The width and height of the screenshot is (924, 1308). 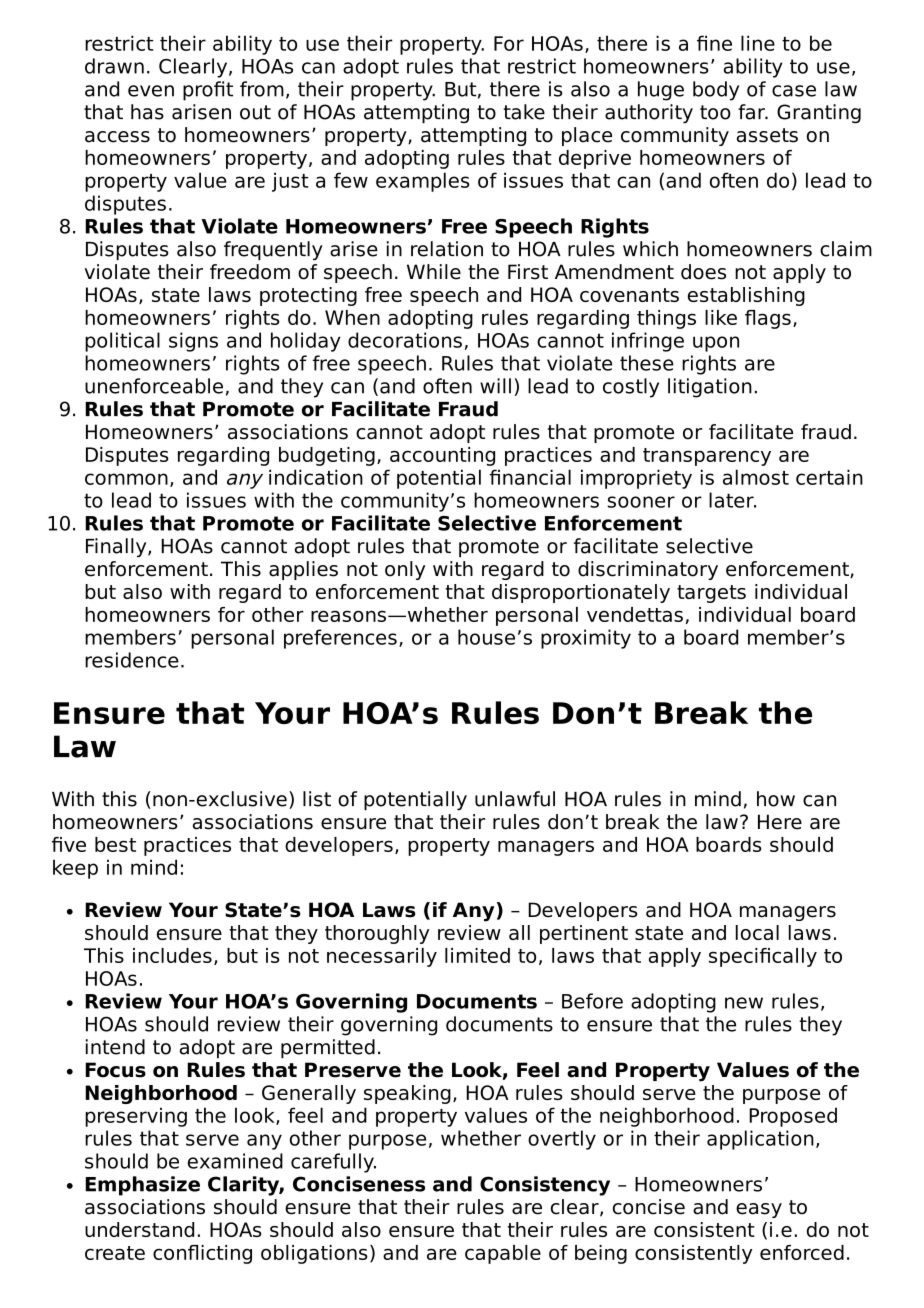 I want to click on capable, so click(x=503, y=1254).
